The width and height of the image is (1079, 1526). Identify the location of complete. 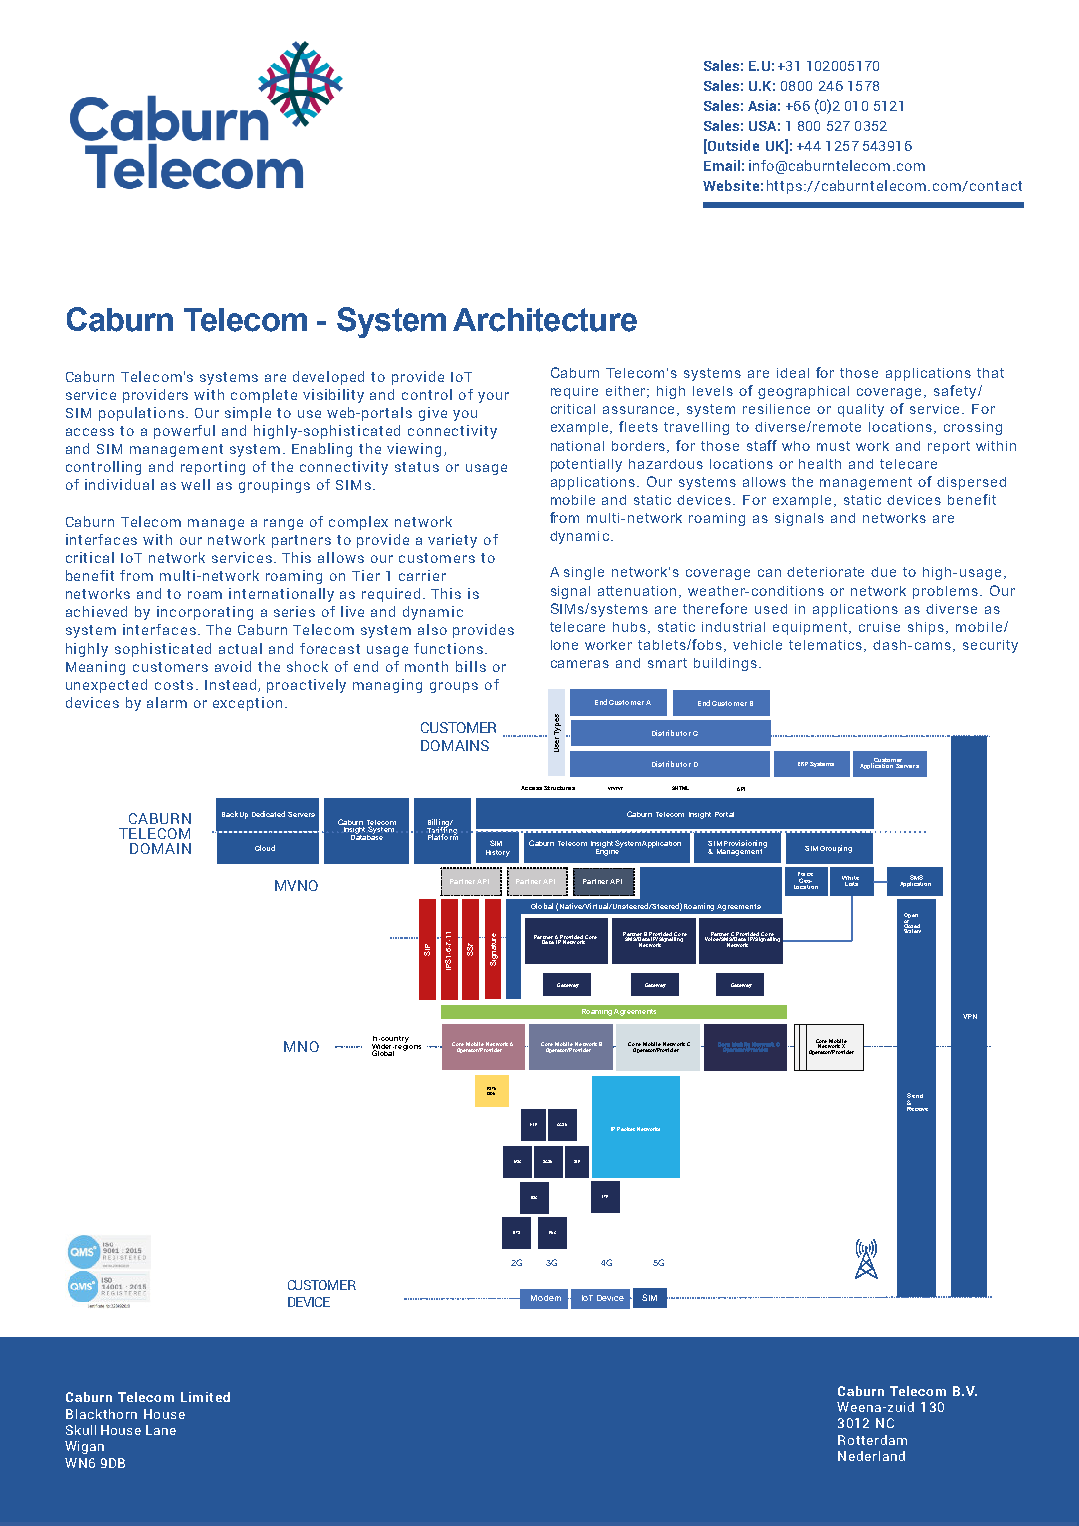
(264, 396).
